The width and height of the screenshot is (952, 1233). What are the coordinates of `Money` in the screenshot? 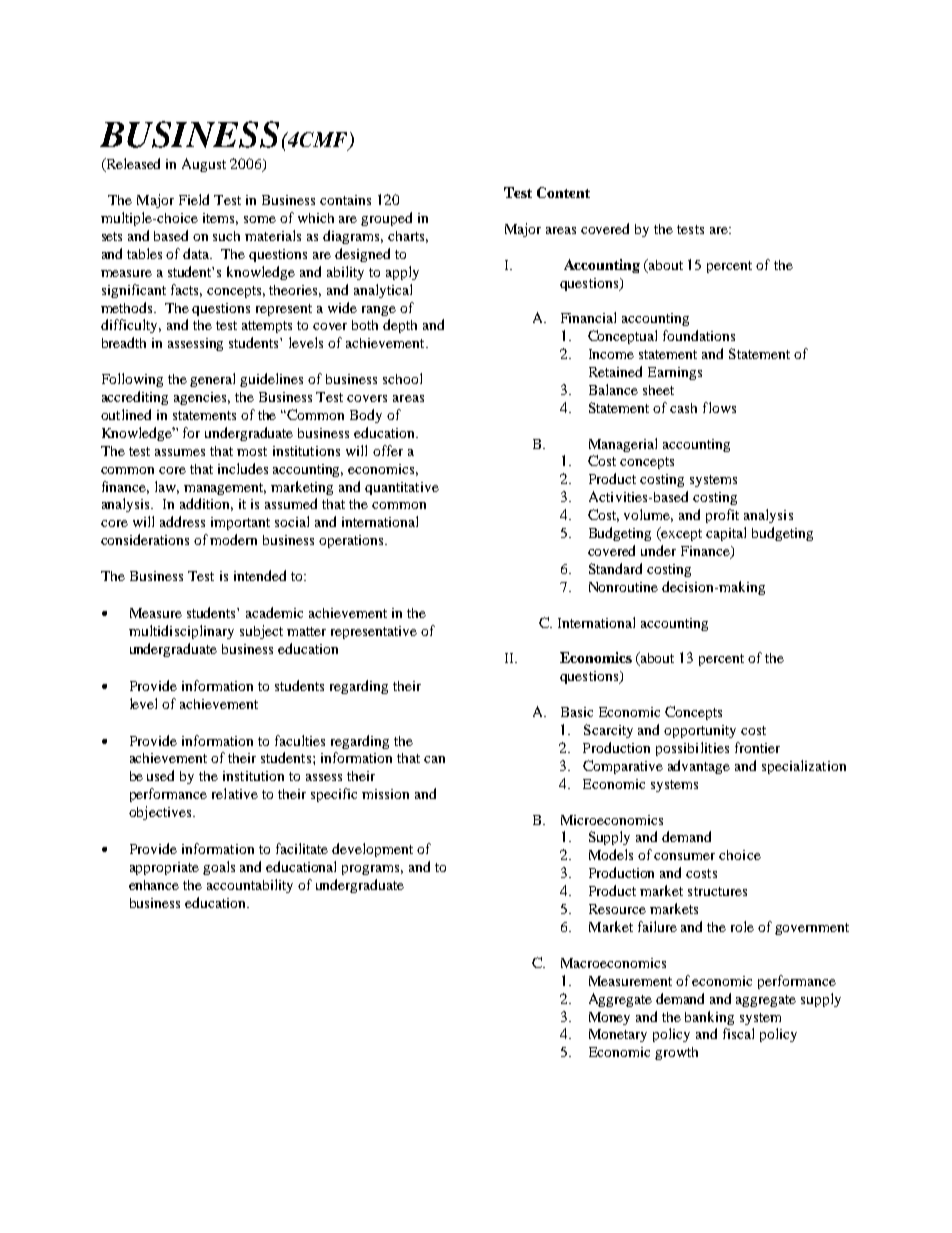 It's located at (609, 1018).
